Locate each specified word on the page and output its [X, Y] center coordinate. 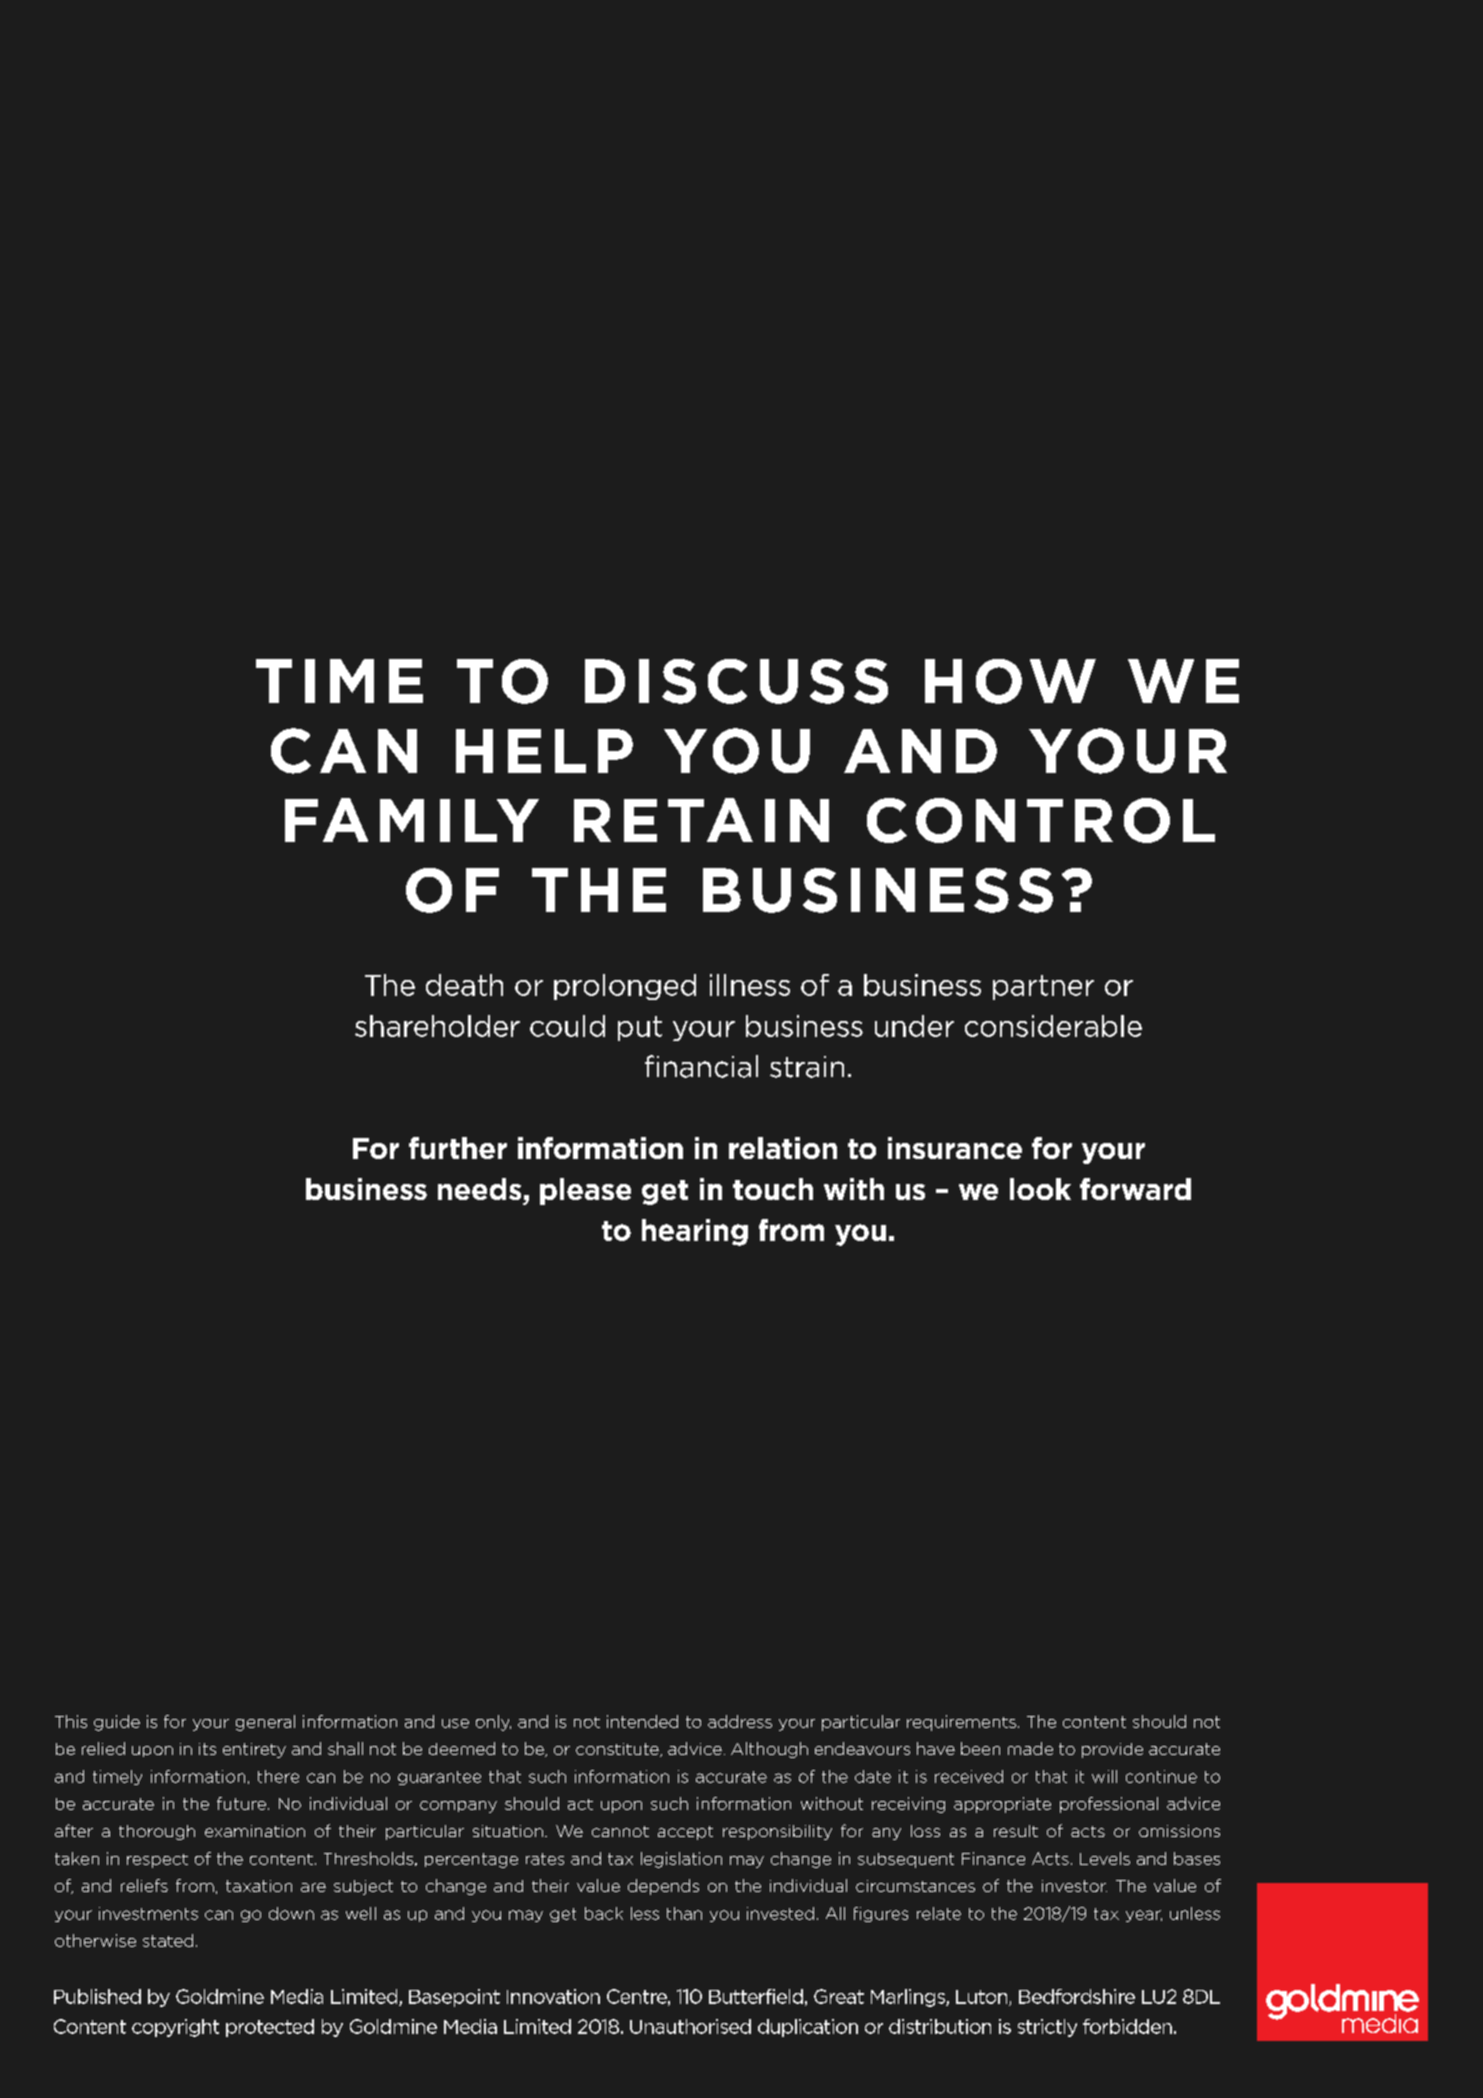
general [265, 1723]
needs [479, 1189]
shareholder [437, 1026]
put [640, 1028]
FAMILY [412, 820]
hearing [695, 1232]
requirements [961, 1723]
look [1040, 1189]
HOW [1010, 681]
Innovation [553, 1996]
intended [642, 1721]
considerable [1053, 1026]
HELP [544, 751]
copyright [175, 2028]
